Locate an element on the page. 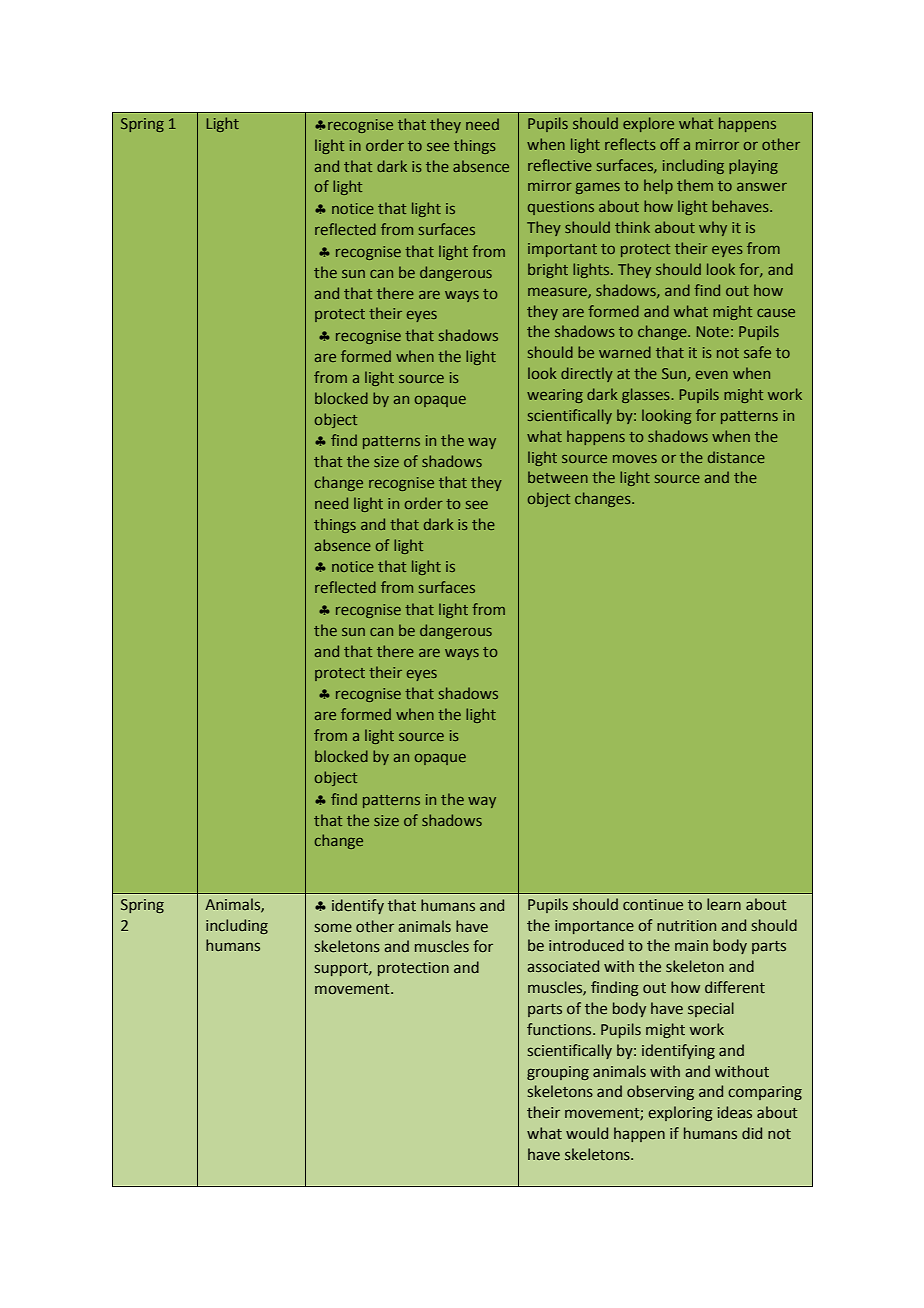  distance is located at coordinates (736, 457).
